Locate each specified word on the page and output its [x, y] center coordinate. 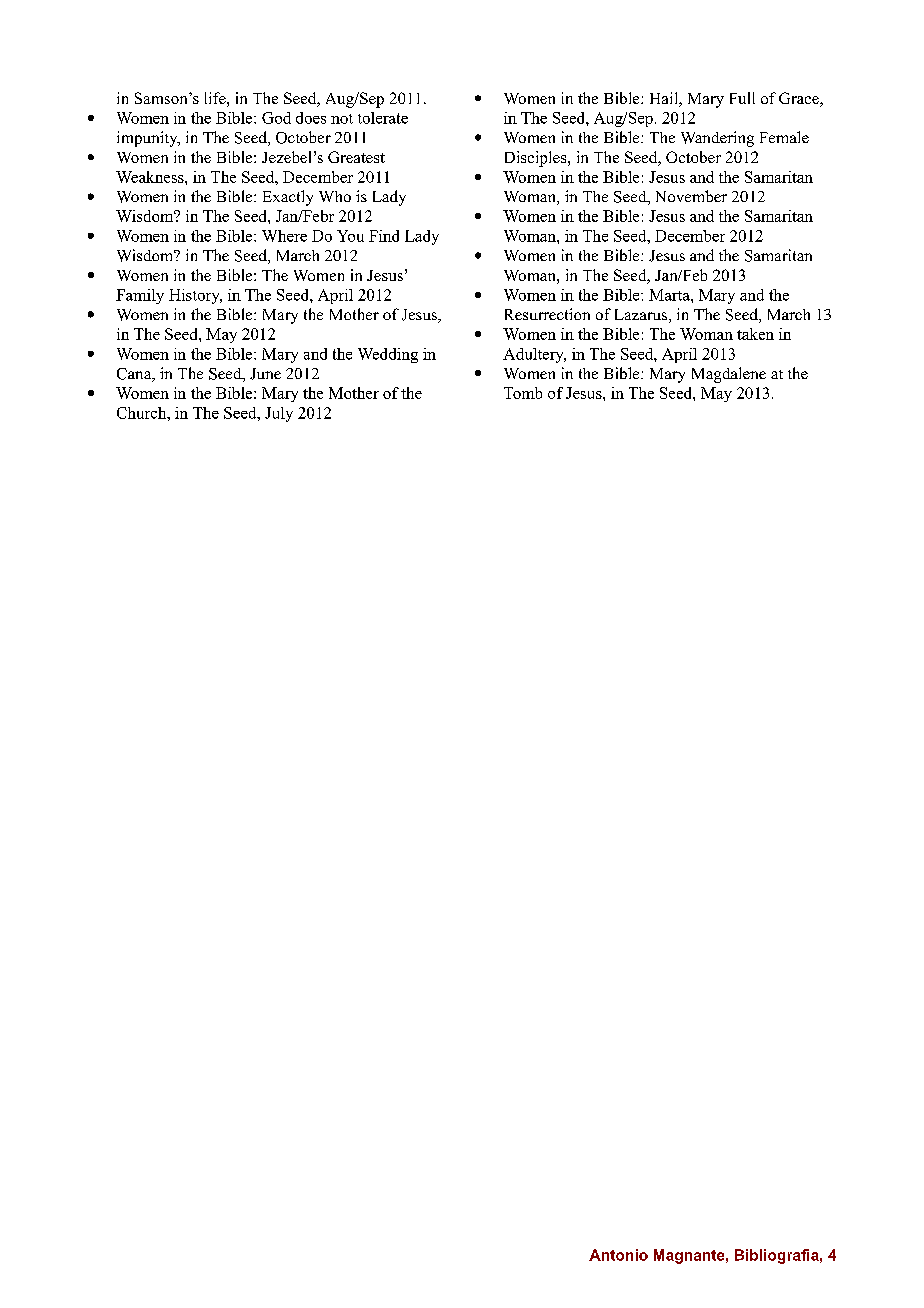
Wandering [717, 139]
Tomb [523, 393]
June [265, 374]
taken [755, 334]
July [279, 414]
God [276, 118]
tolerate [383, 118]
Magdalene [729, 375]
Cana [135, 375]
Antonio [618, 1255]
